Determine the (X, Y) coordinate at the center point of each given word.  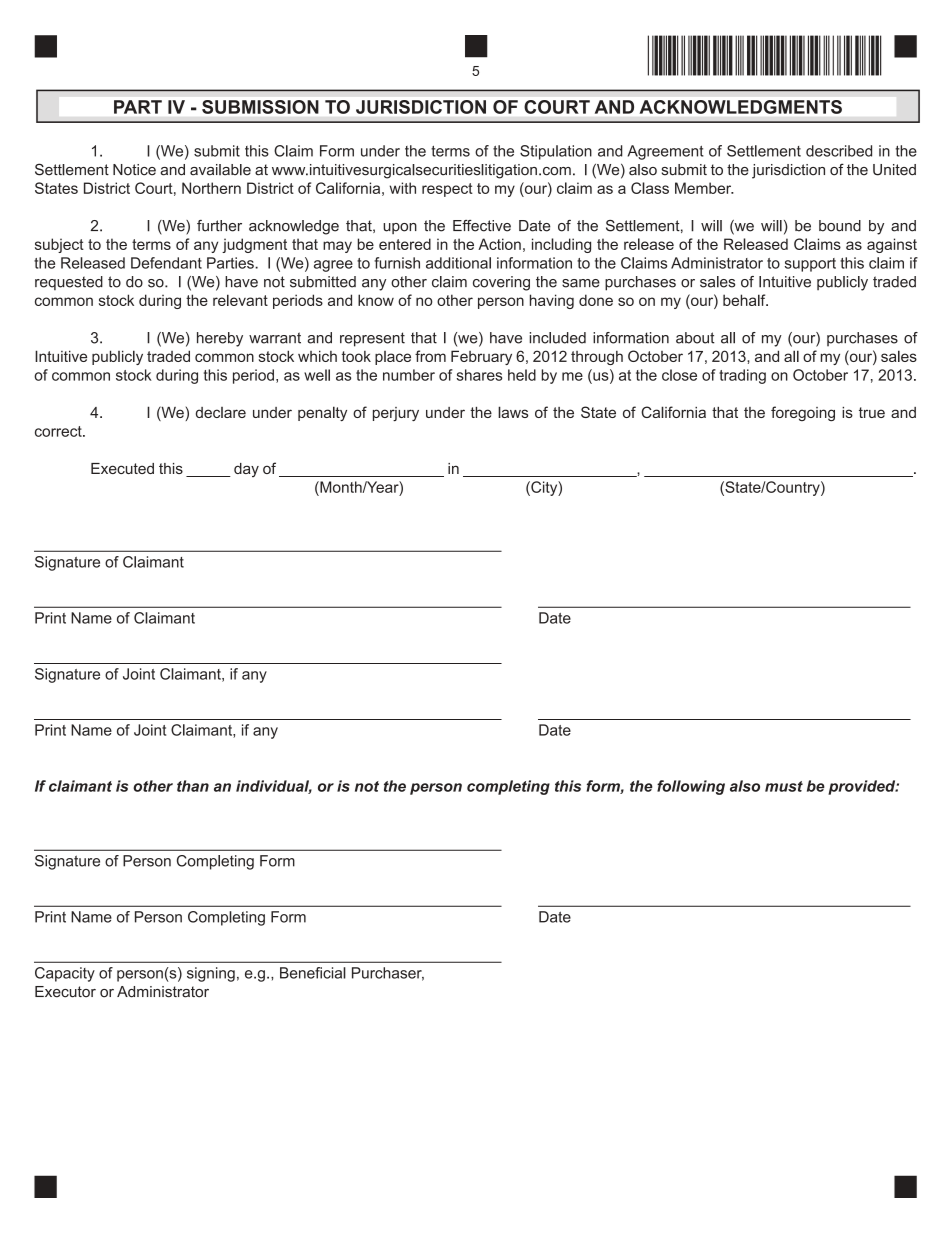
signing (211, 974)
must (784, 786)
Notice (134, 170)
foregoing (803, 413)
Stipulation (556, 152)
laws (513, 412)
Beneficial (313, 973)
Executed (122, 468)
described (839, 151)
